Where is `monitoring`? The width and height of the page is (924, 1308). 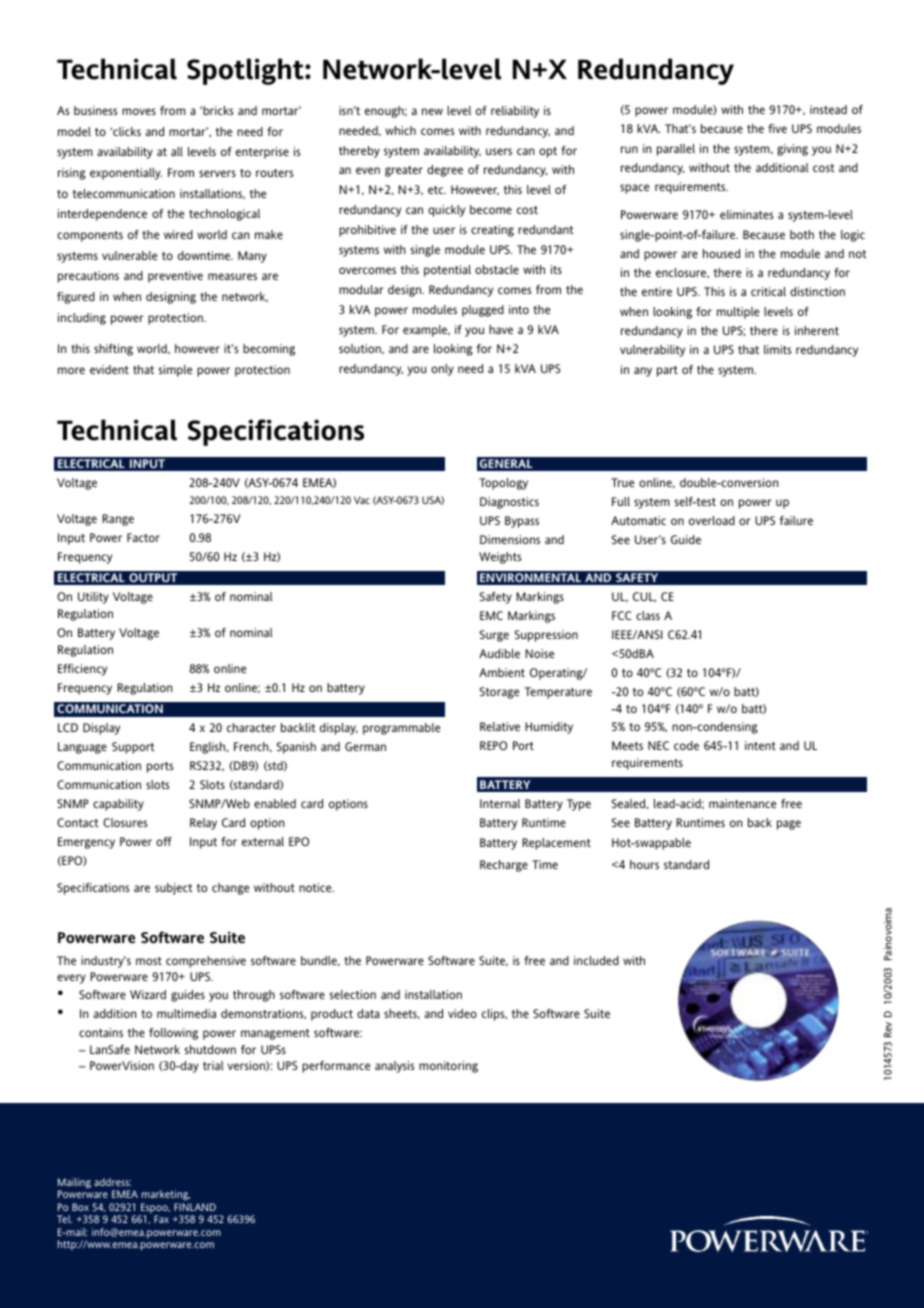 monitoring is located at coordinates (448, 1067).
